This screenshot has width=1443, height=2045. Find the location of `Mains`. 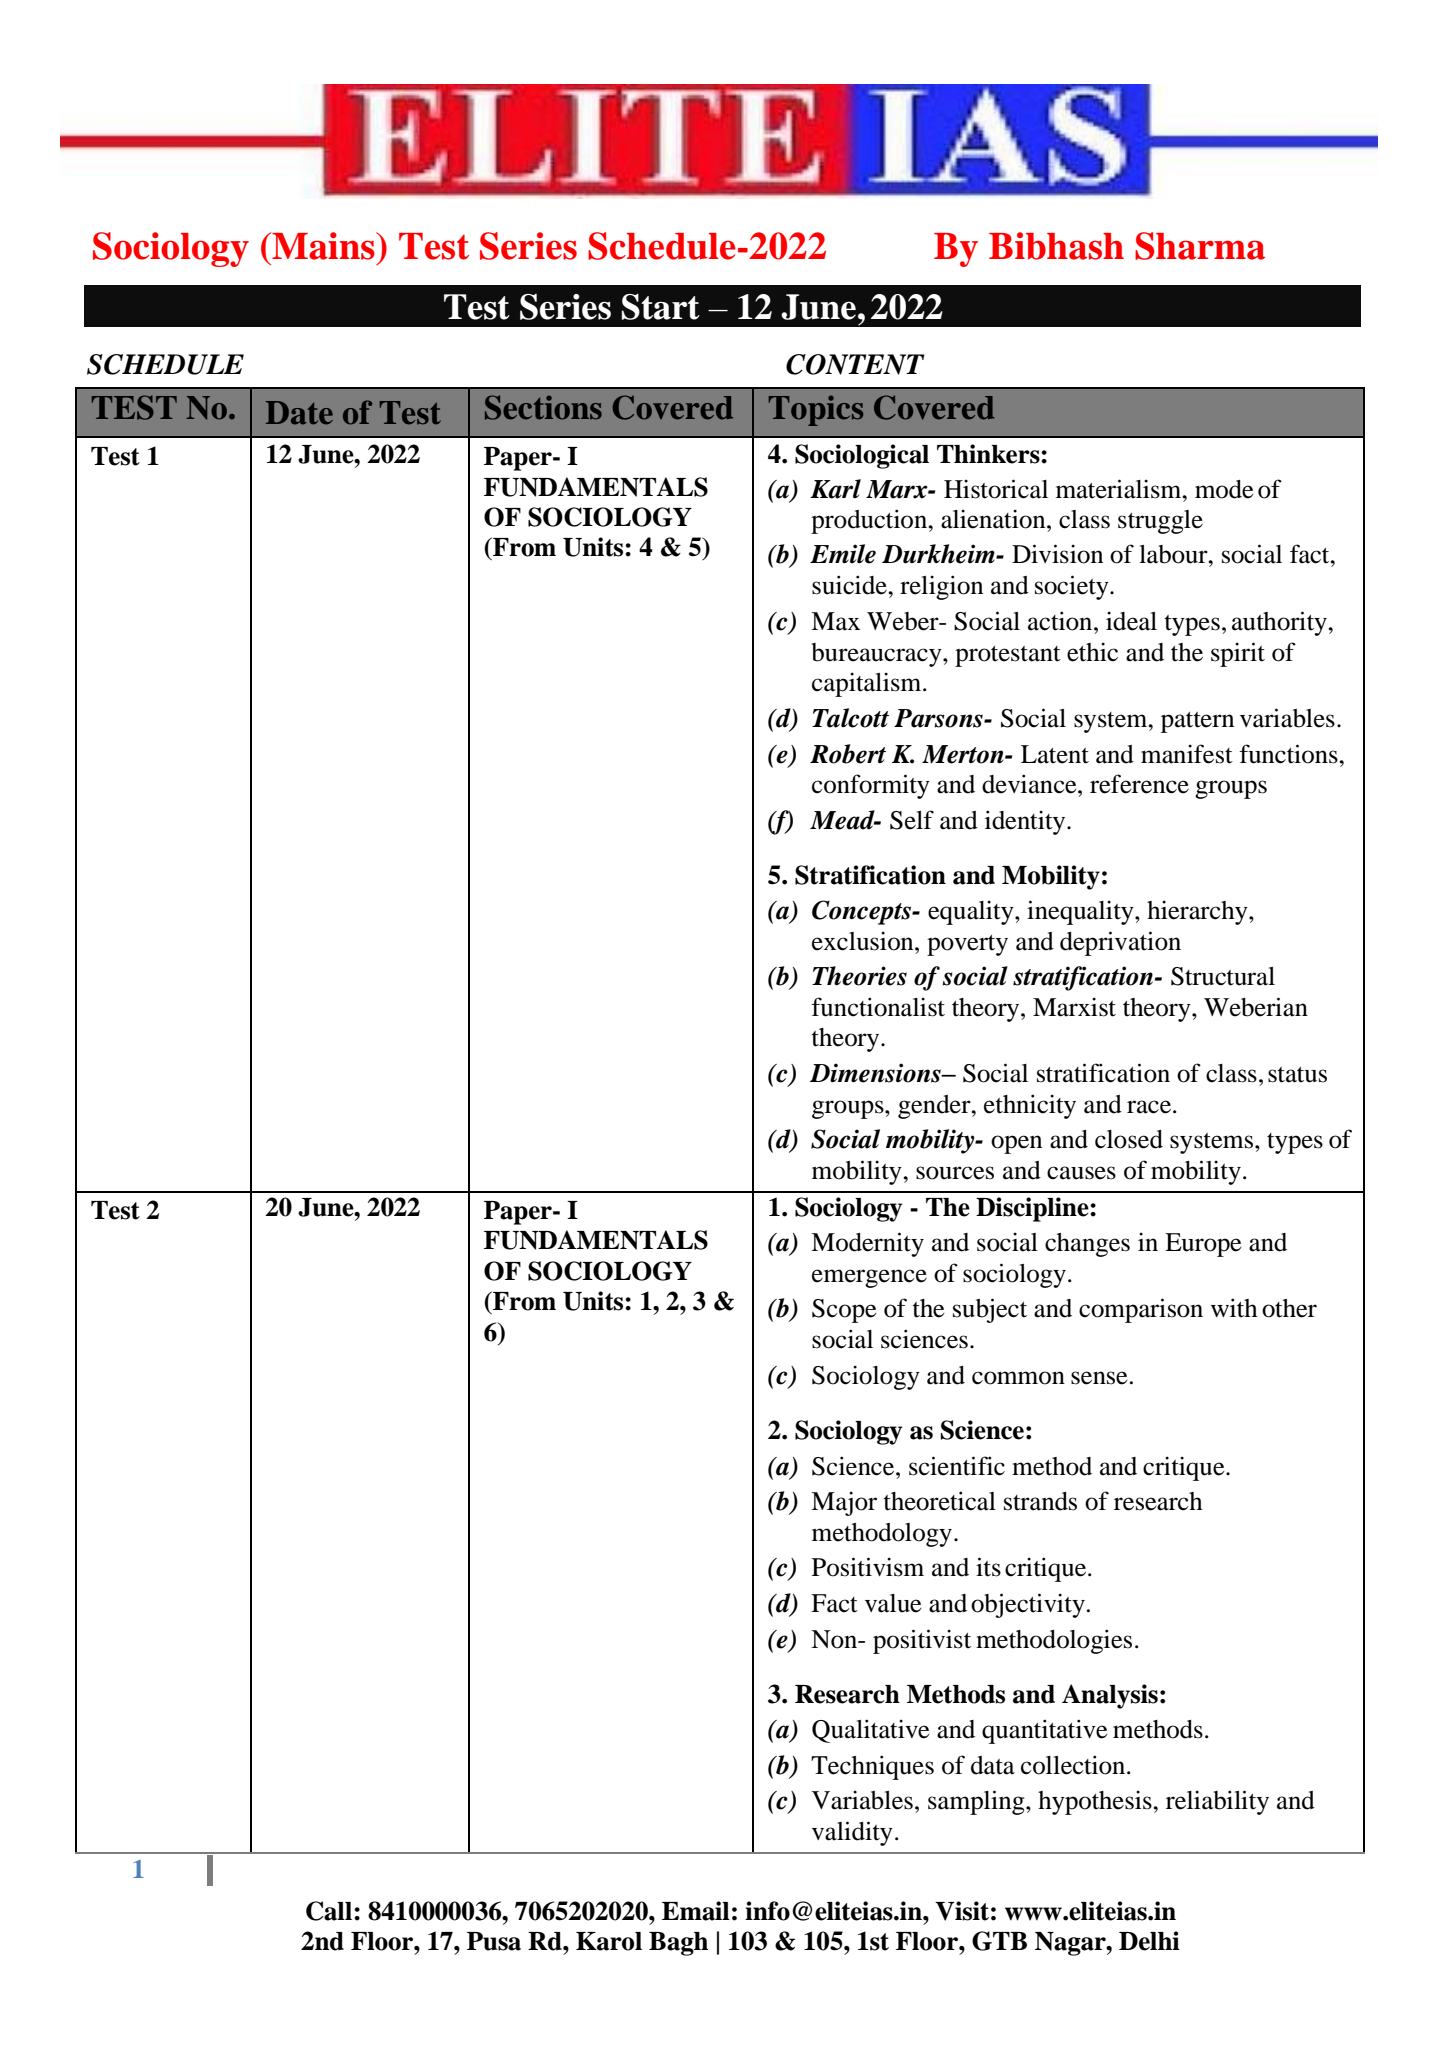

Mains is located at coordinates (323, 246).
